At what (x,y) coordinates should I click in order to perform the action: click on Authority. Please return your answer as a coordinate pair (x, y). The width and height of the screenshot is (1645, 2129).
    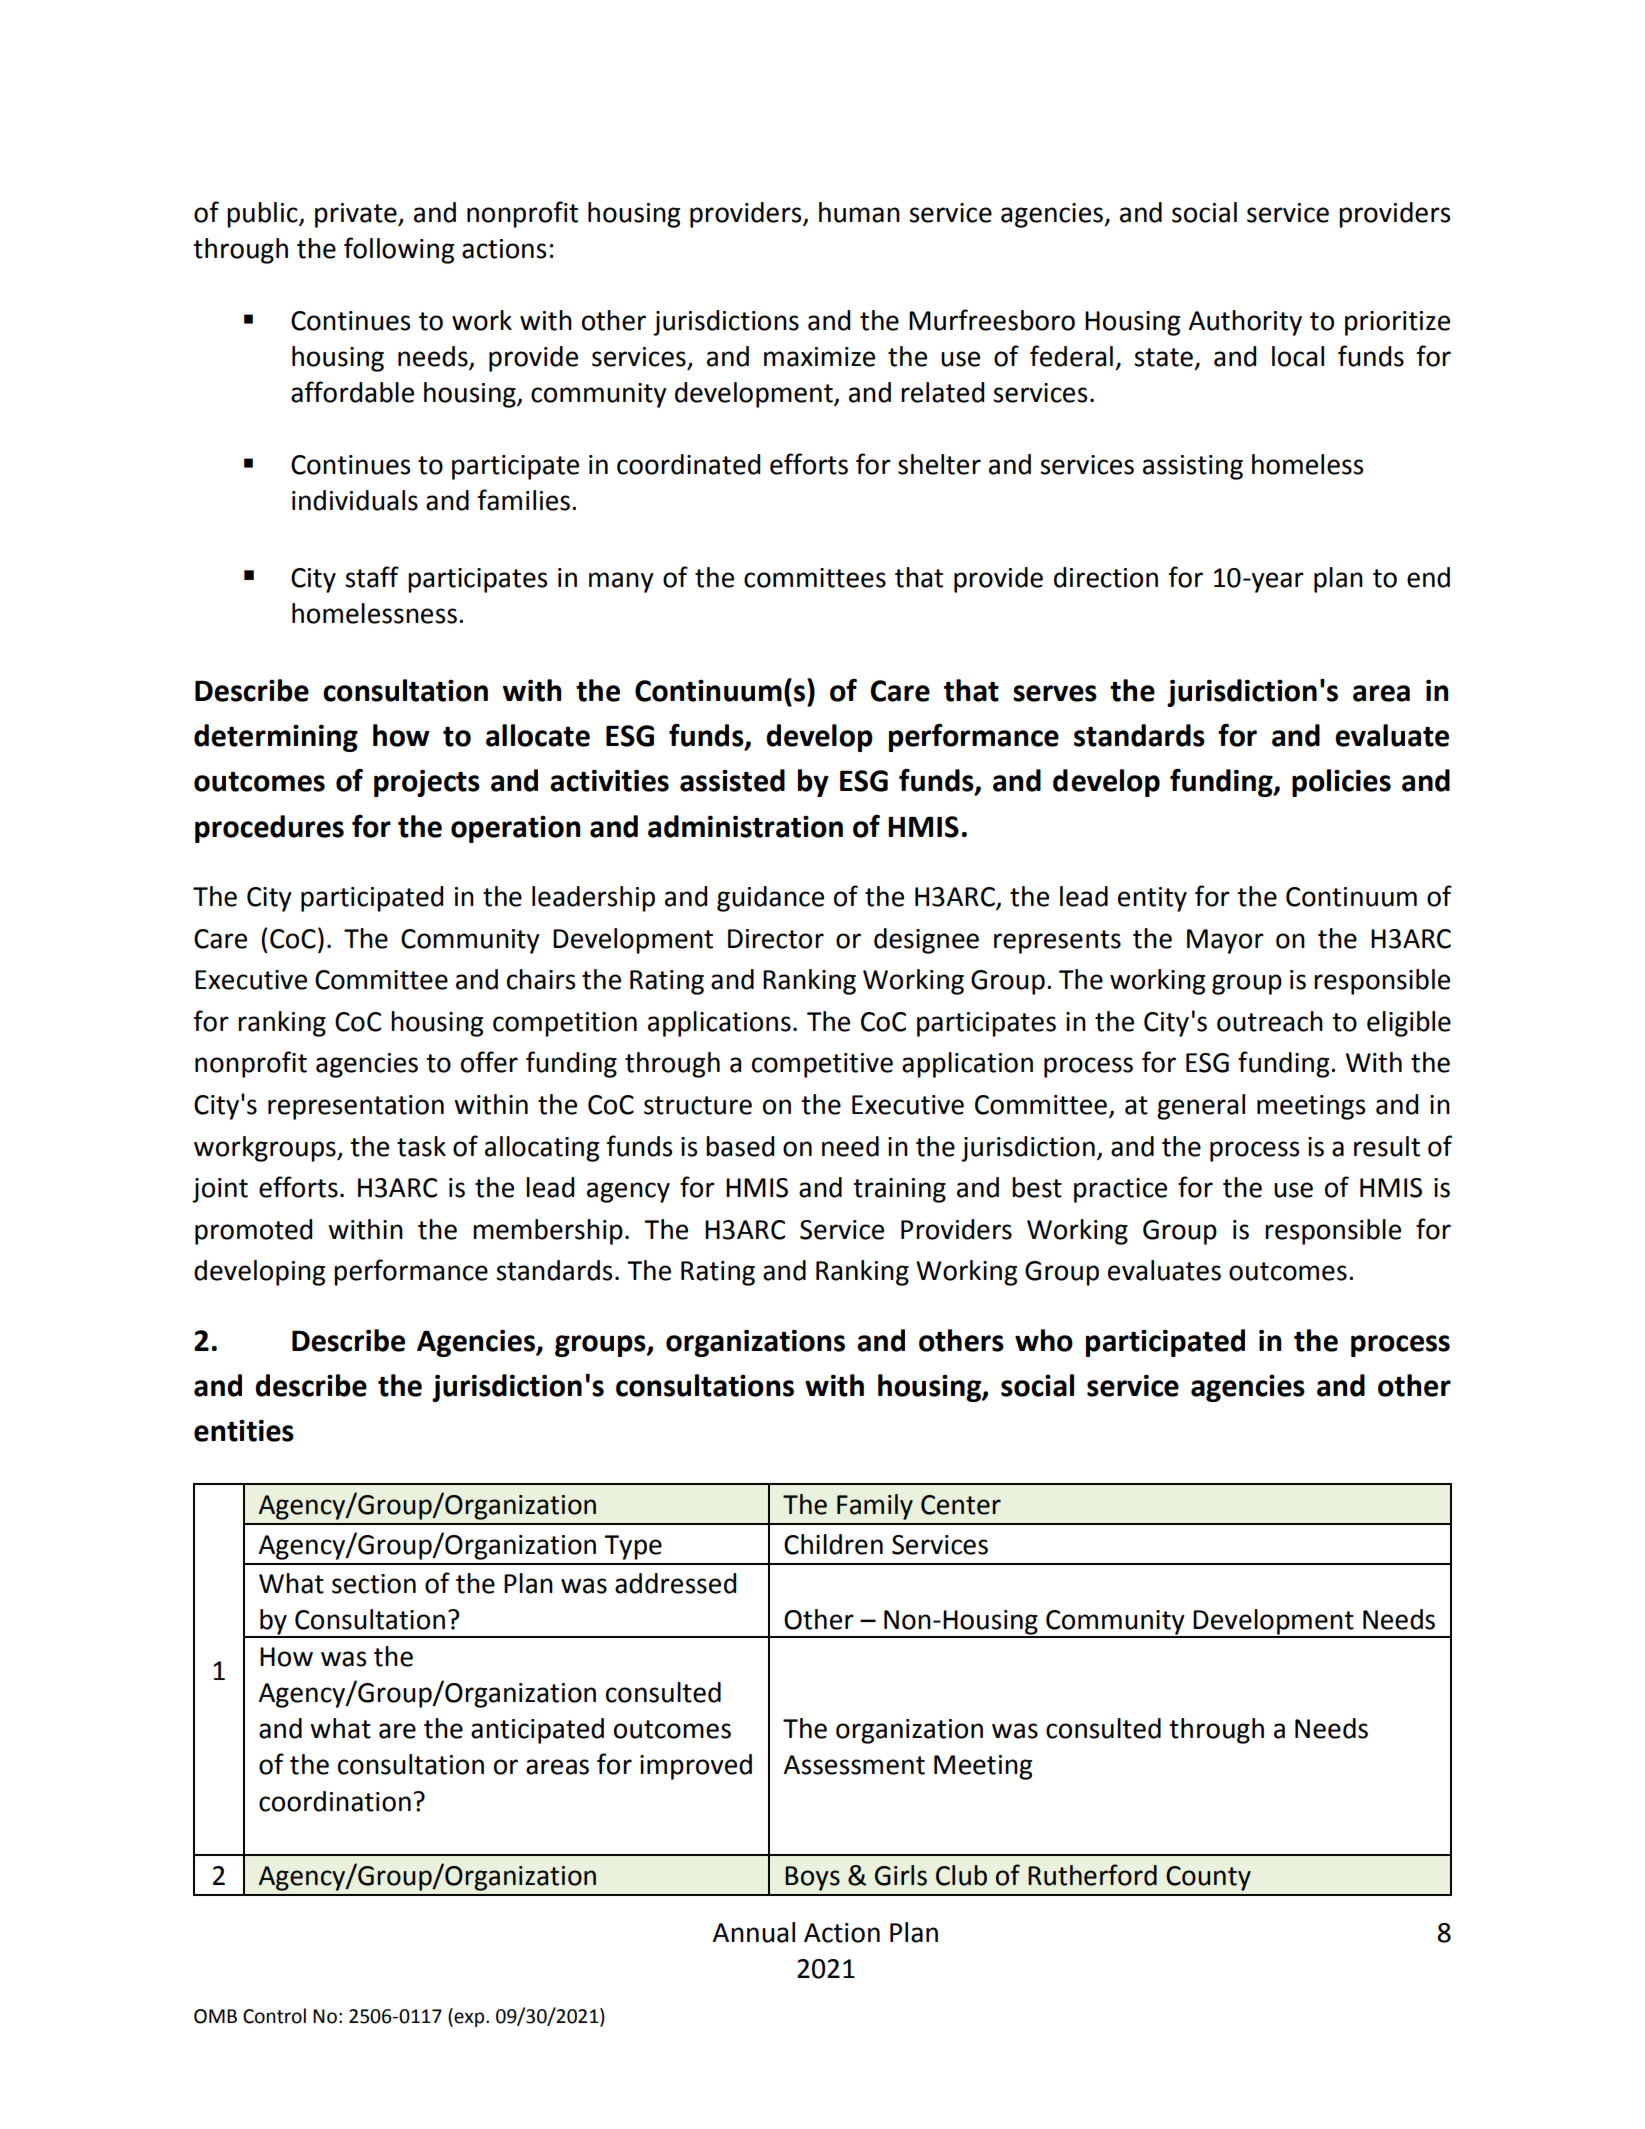
    Looking at the image, I should click on (1245, 323).
